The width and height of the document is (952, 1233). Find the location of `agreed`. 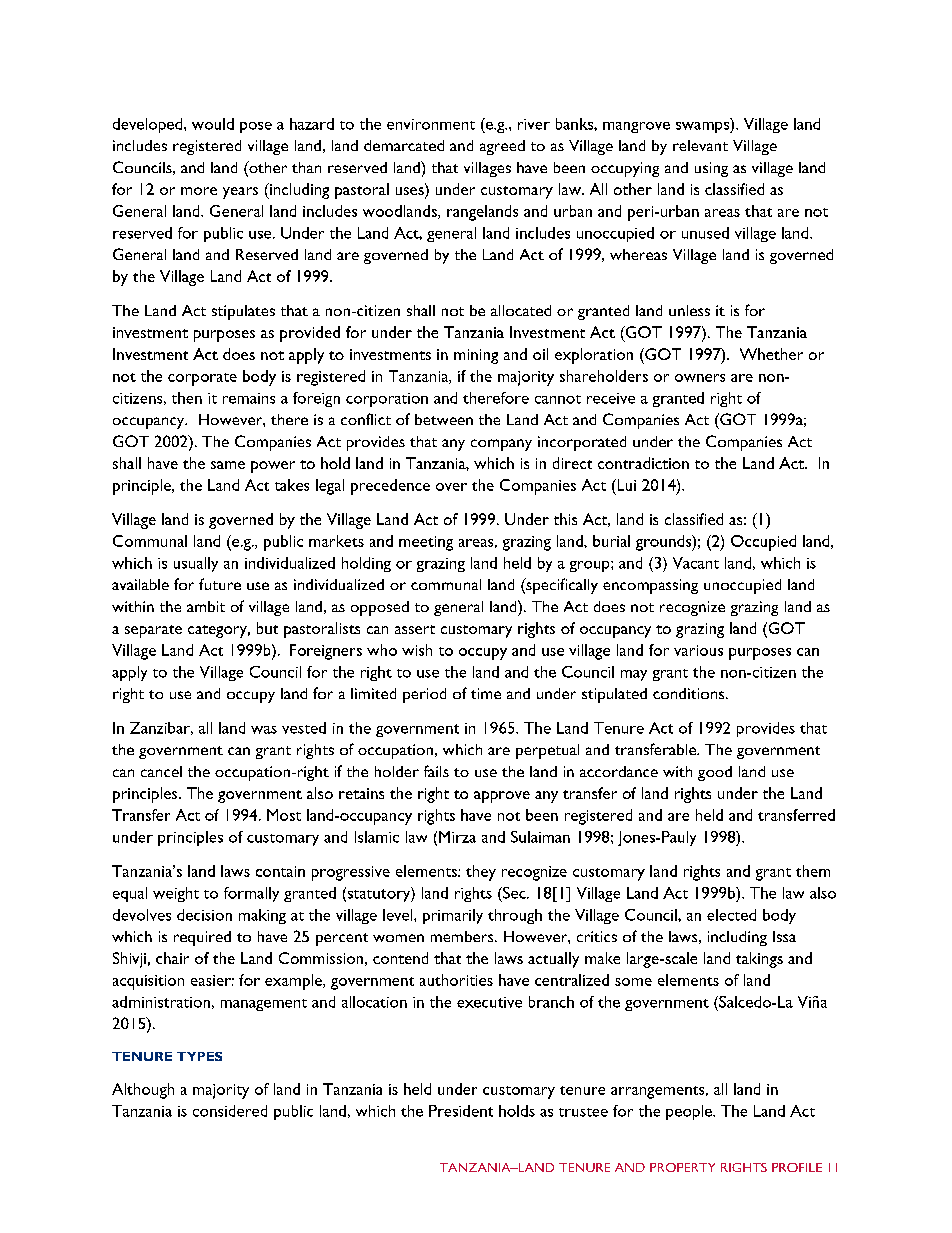

agreed is located at coordinates (502, 147).
